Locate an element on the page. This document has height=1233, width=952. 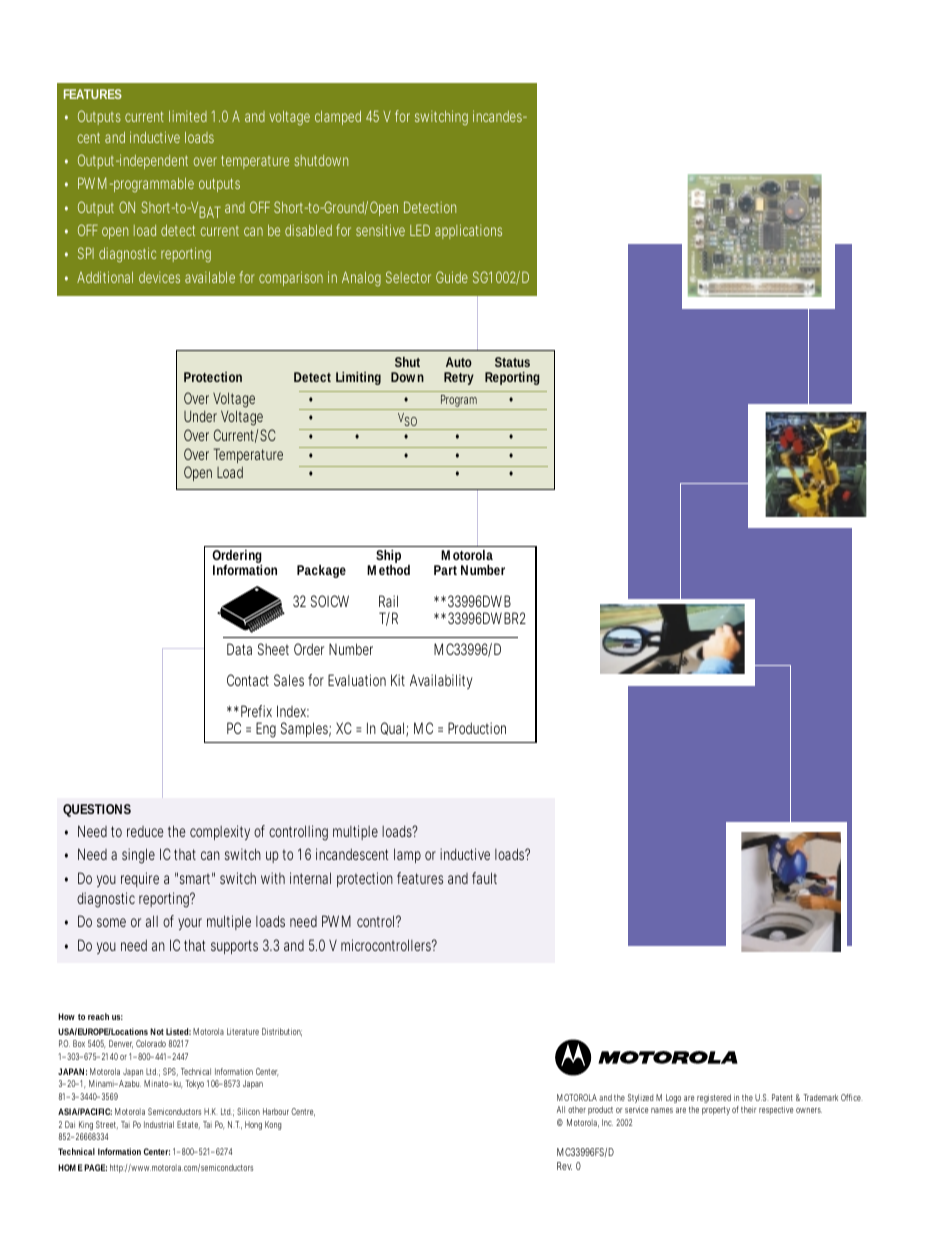
Rail is located at coordinates (388, 601).
